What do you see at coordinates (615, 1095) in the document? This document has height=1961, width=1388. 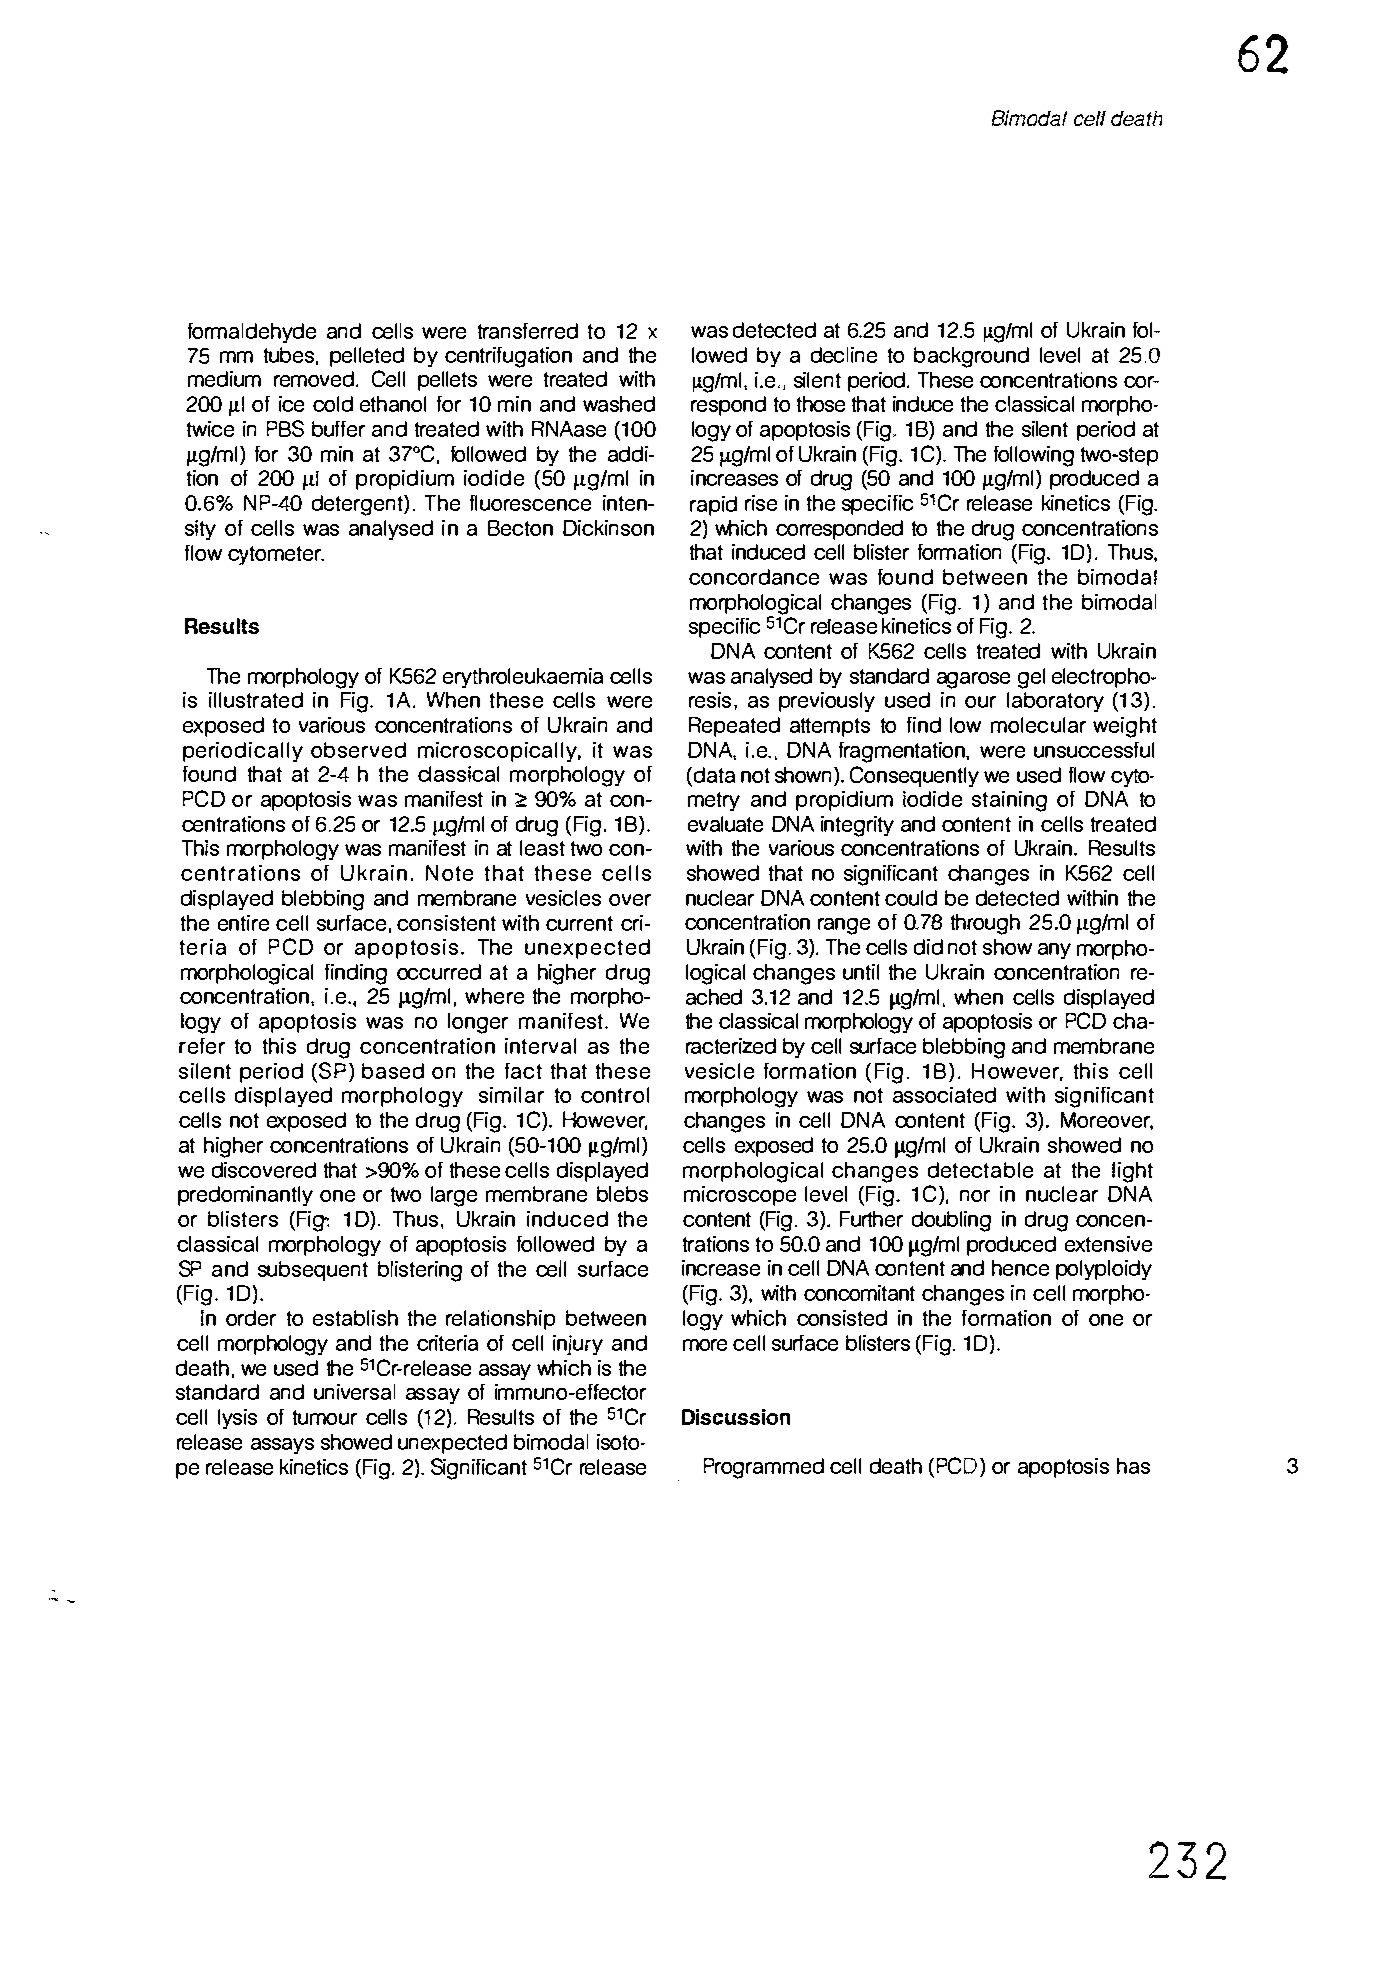 I see `control` at bounding box center [615, 1095].
